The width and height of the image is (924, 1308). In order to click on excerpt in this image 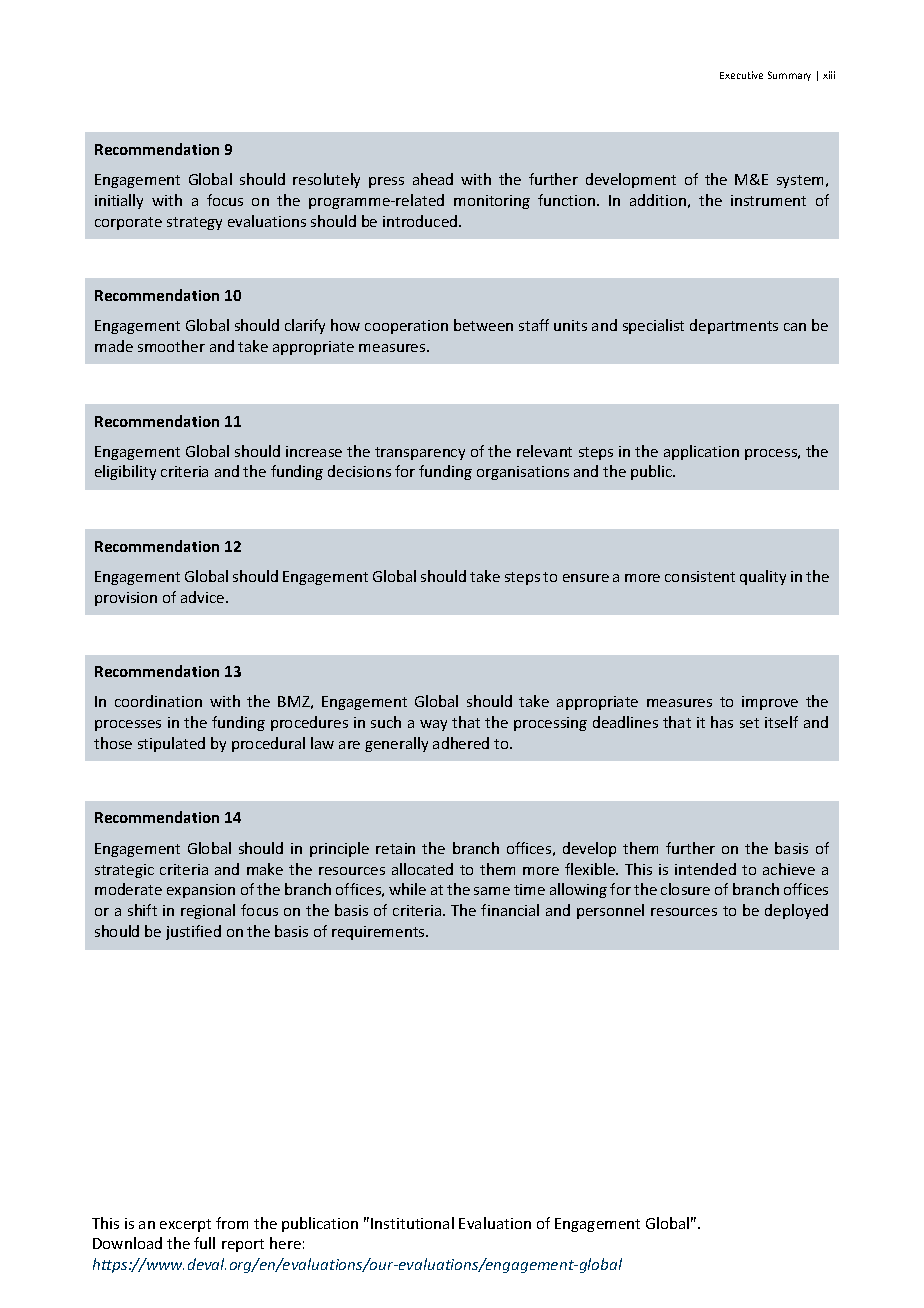, I will do `click(185, 1225)`.
